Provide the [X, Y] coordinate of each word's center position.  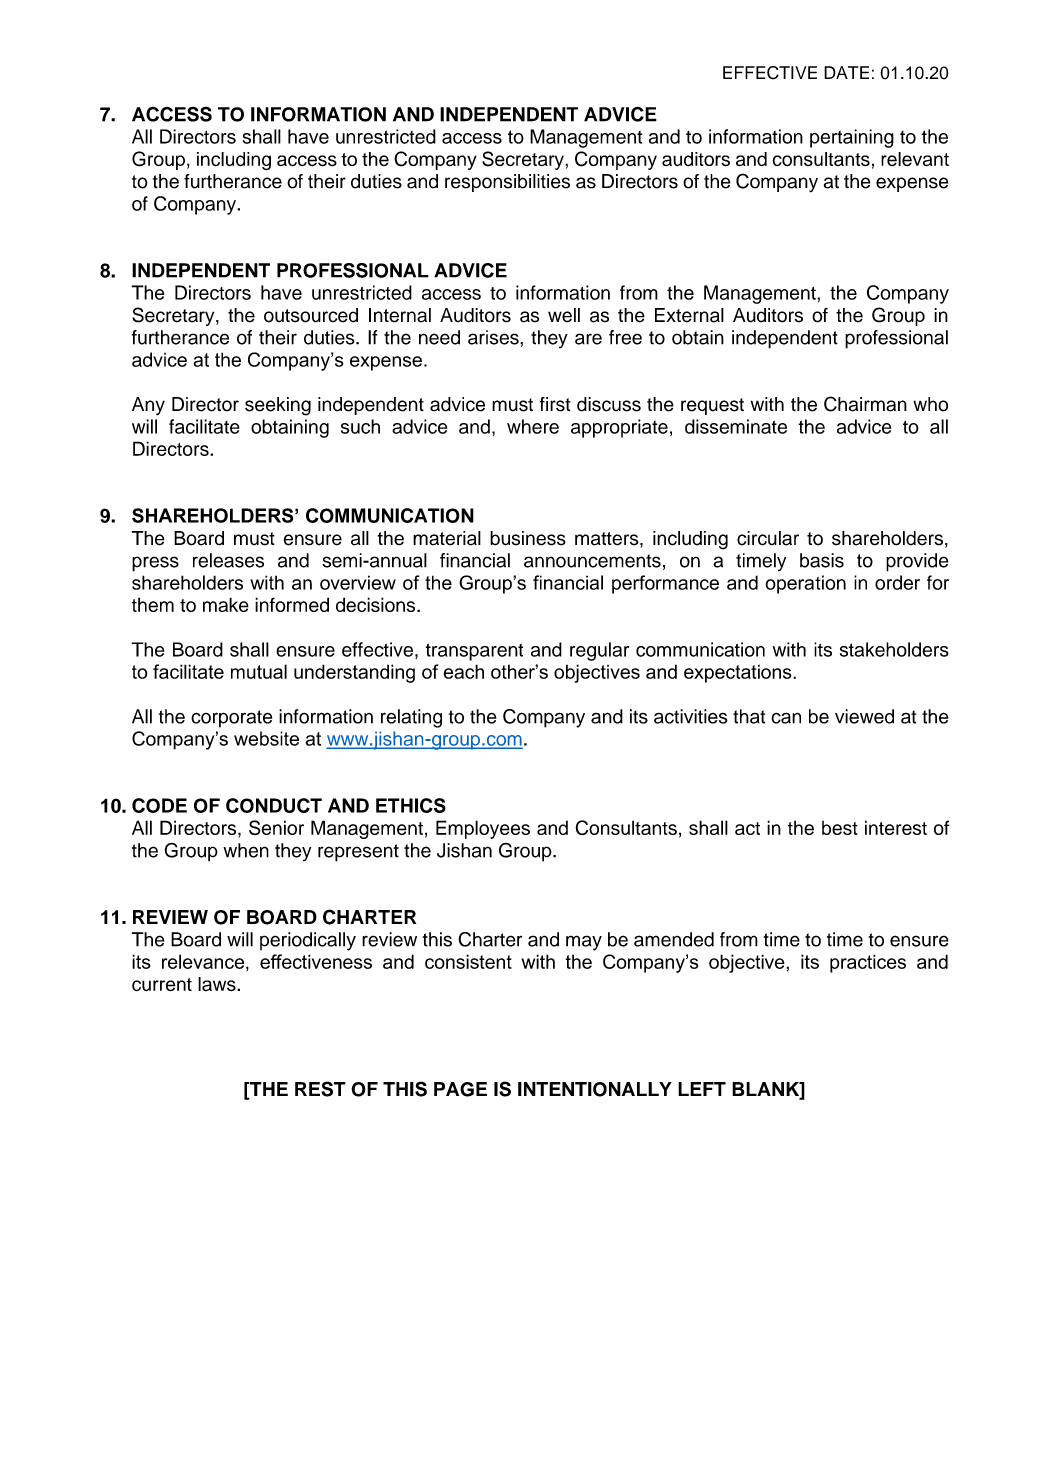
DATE [846, 72]
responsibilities [507, 183]
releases [228, 560]
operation [805, 584]
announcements [592, 561]
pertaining [852, 138]
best [840, 828]
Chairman [865, 404]
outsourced [311, 315]
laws [218, 984]
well [564, 315]
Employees [483, 829]
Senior [276, 827]
